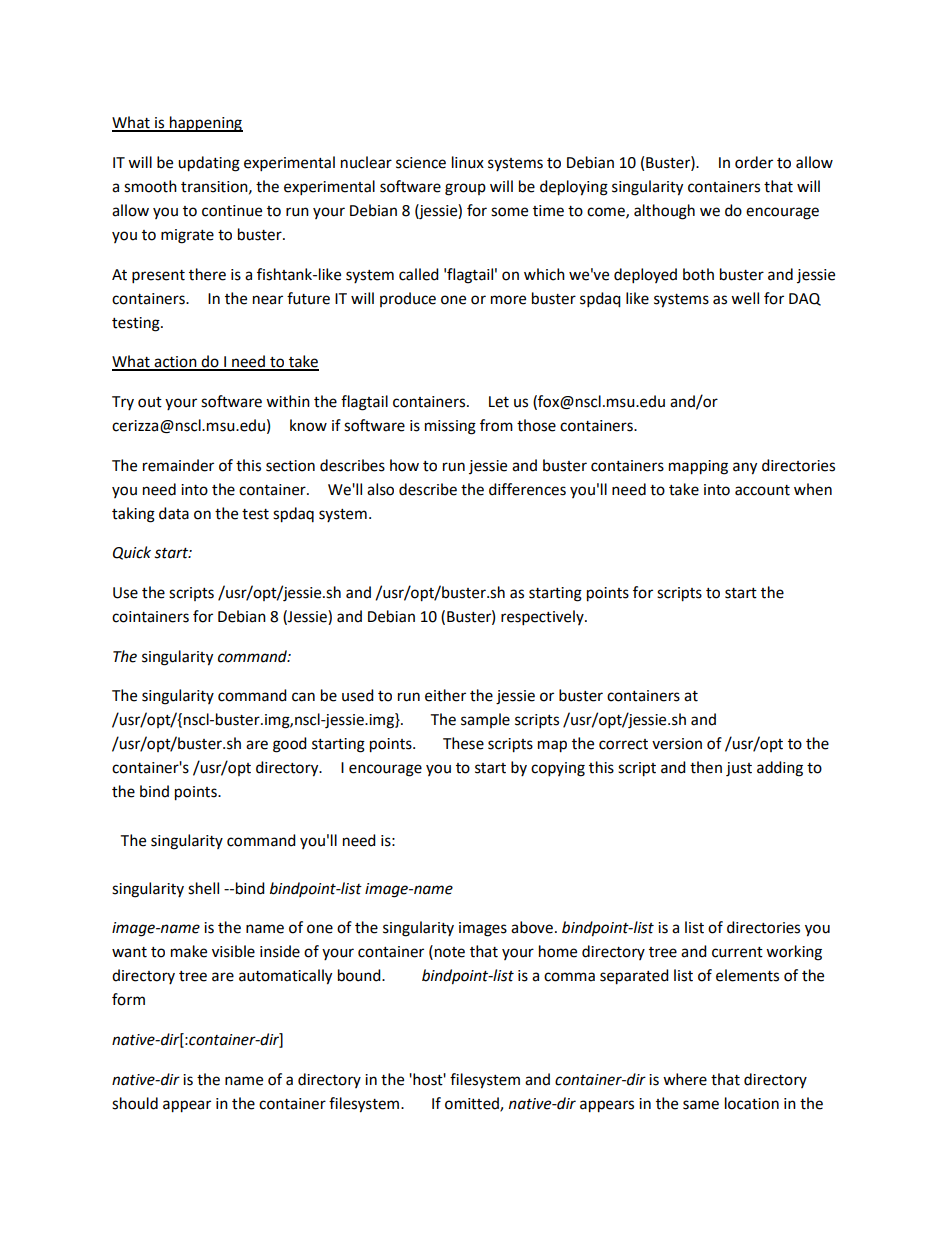 The width and height of the image is (952, 1233). I want to click on updating, so click(209, 164).
